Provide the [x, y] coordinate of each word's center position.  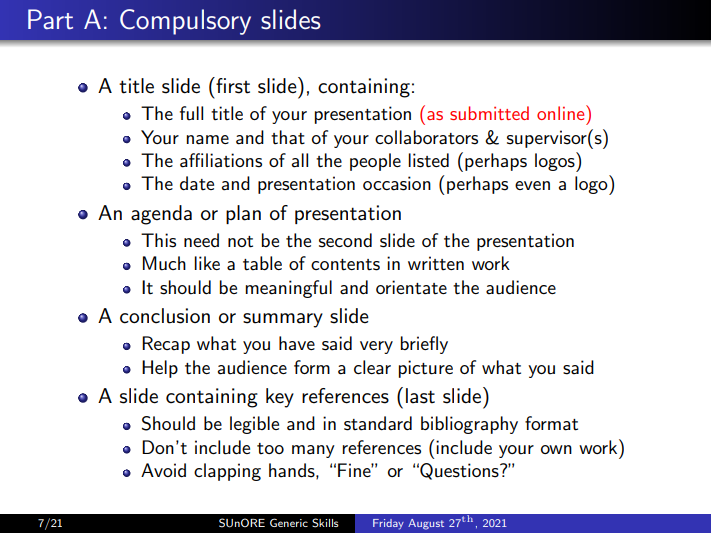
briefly [424, 345]
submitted [489, 113]
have [297, 343]
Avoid [163, 470]
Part [50, 19]
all [300, 160]
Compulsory [185, 22]
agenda [161, 215]
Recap [166, 345]
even [532, 185]
